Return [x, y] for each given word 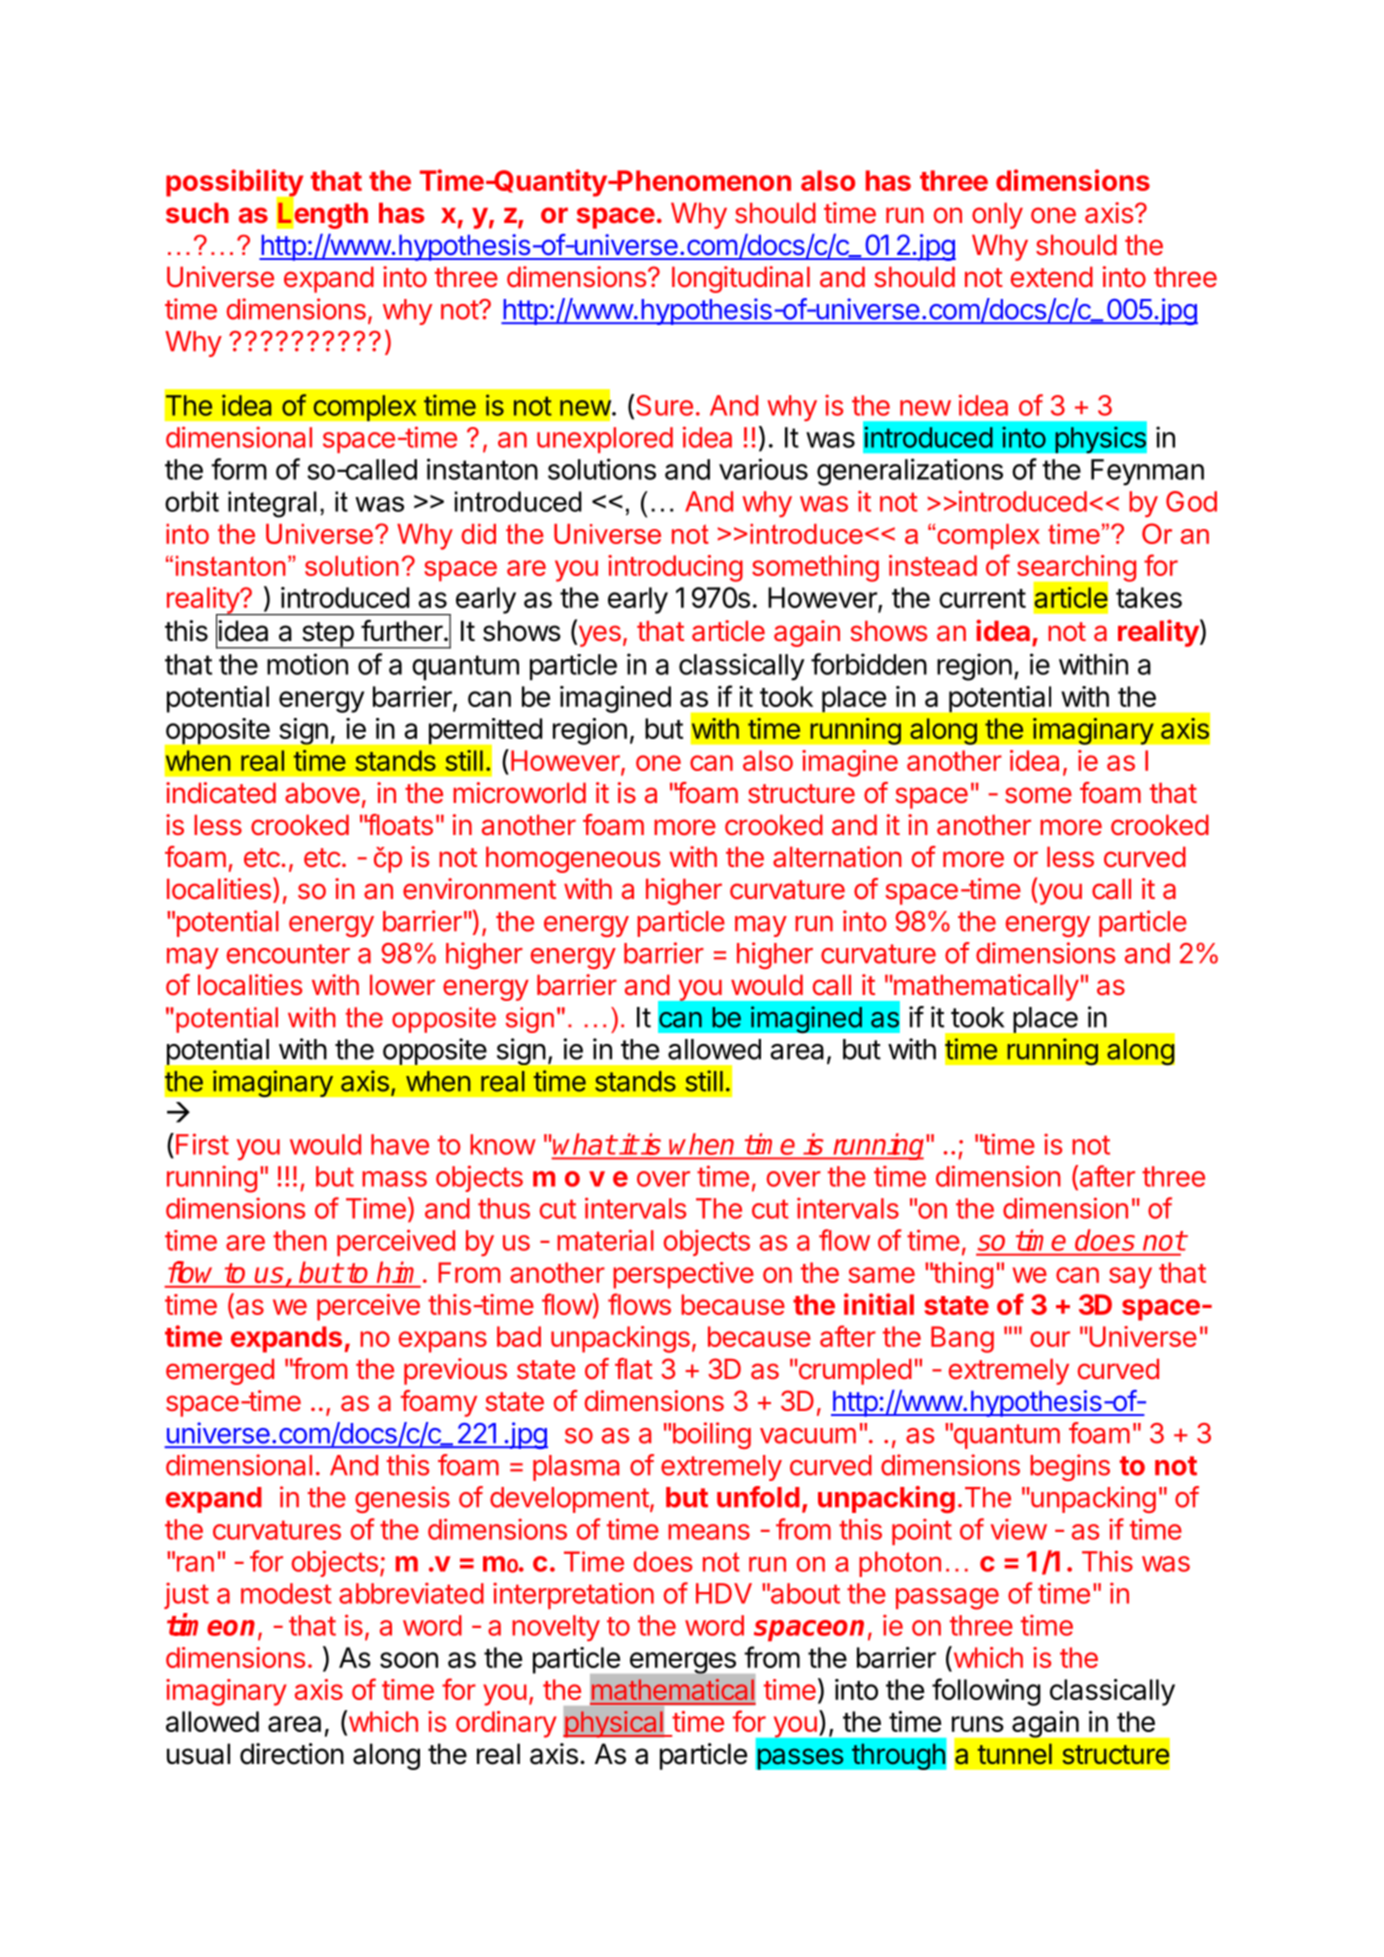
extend [1051, 277]
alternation [837, 857]
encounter [288, 954]
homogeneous [573, 859]
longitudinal [741, 279]
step [327, 635]
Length [322, 214]
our [1050, 1339]
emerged [220, 1371]
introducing [675, 568]
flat [634, 1369]
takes [1149, 597]
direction [292, 1754]
